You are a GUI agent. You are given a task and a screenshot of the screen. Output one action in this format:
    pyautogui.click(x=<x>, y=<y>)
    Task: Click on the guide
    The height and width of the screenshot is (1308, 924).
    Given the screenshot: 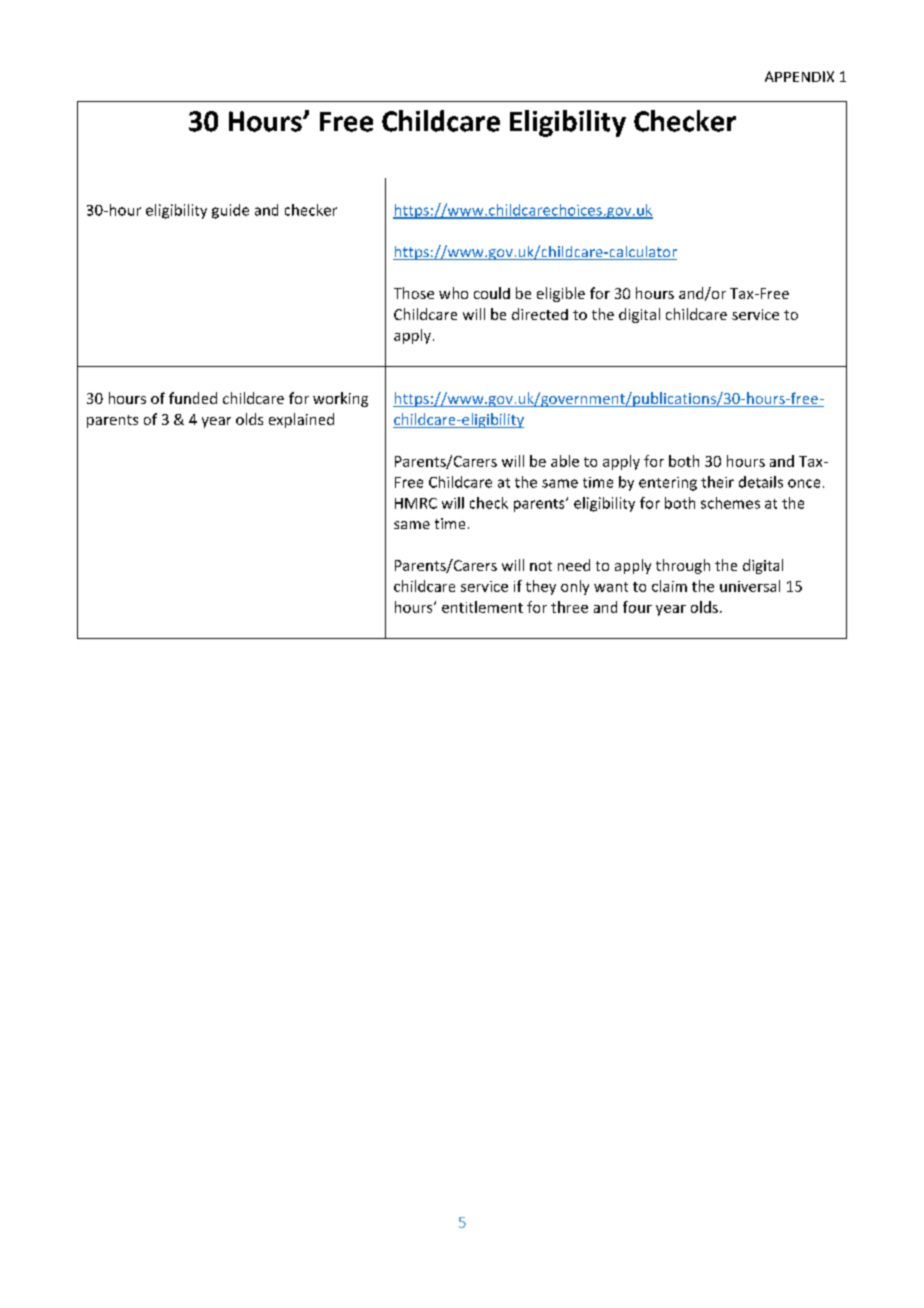 What is the action you would take?
    pyautogui.click(x=230, y=211)
